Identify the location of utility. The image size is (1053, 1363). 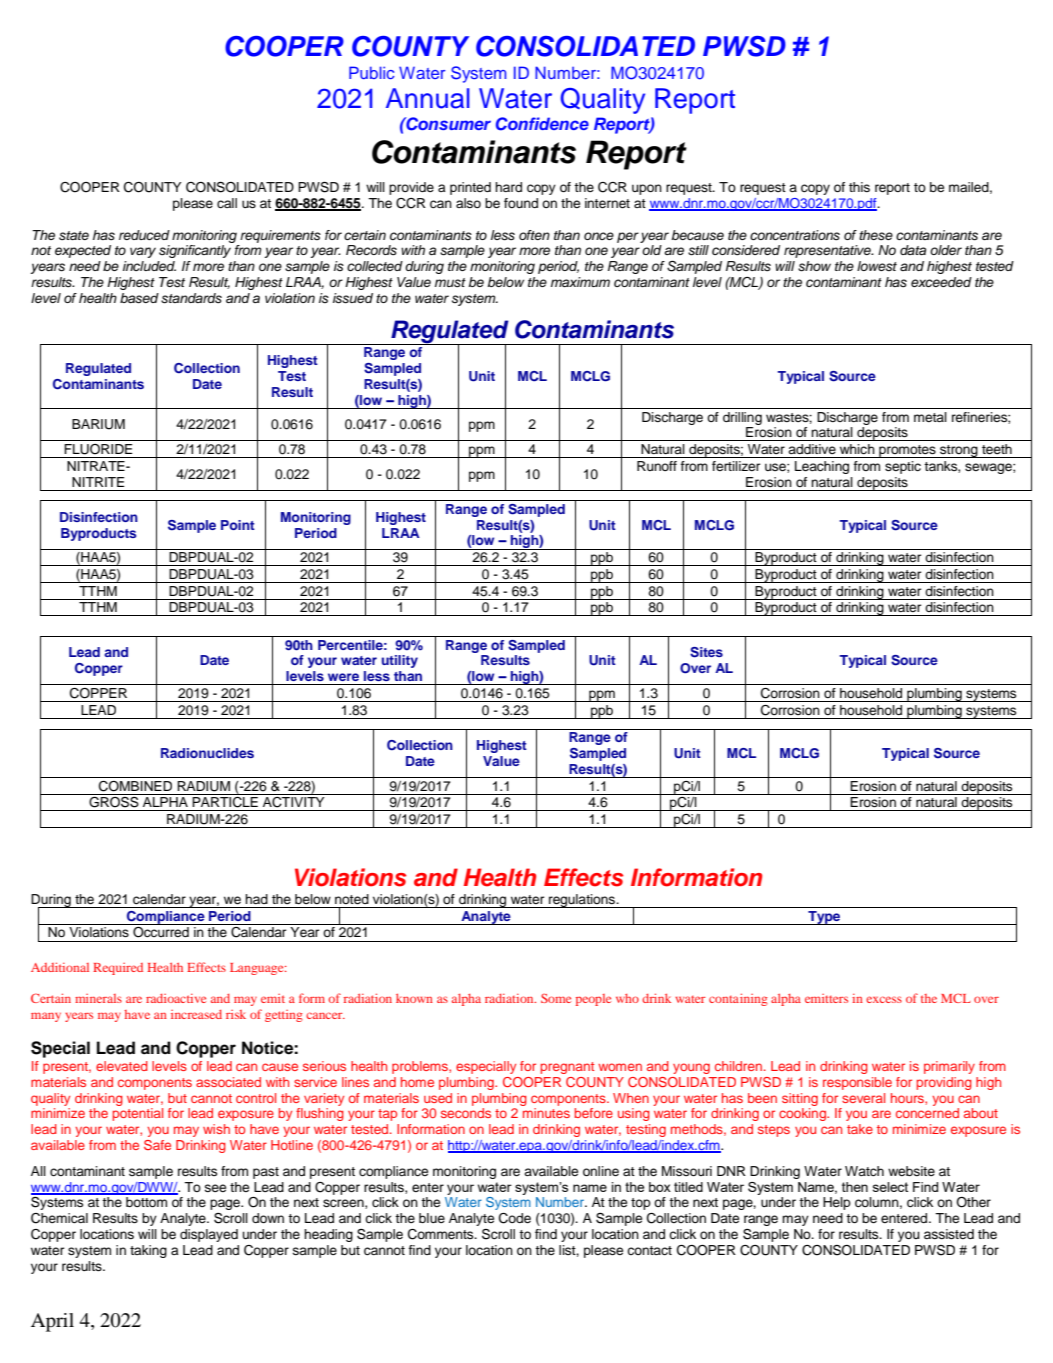
(400, 661).
